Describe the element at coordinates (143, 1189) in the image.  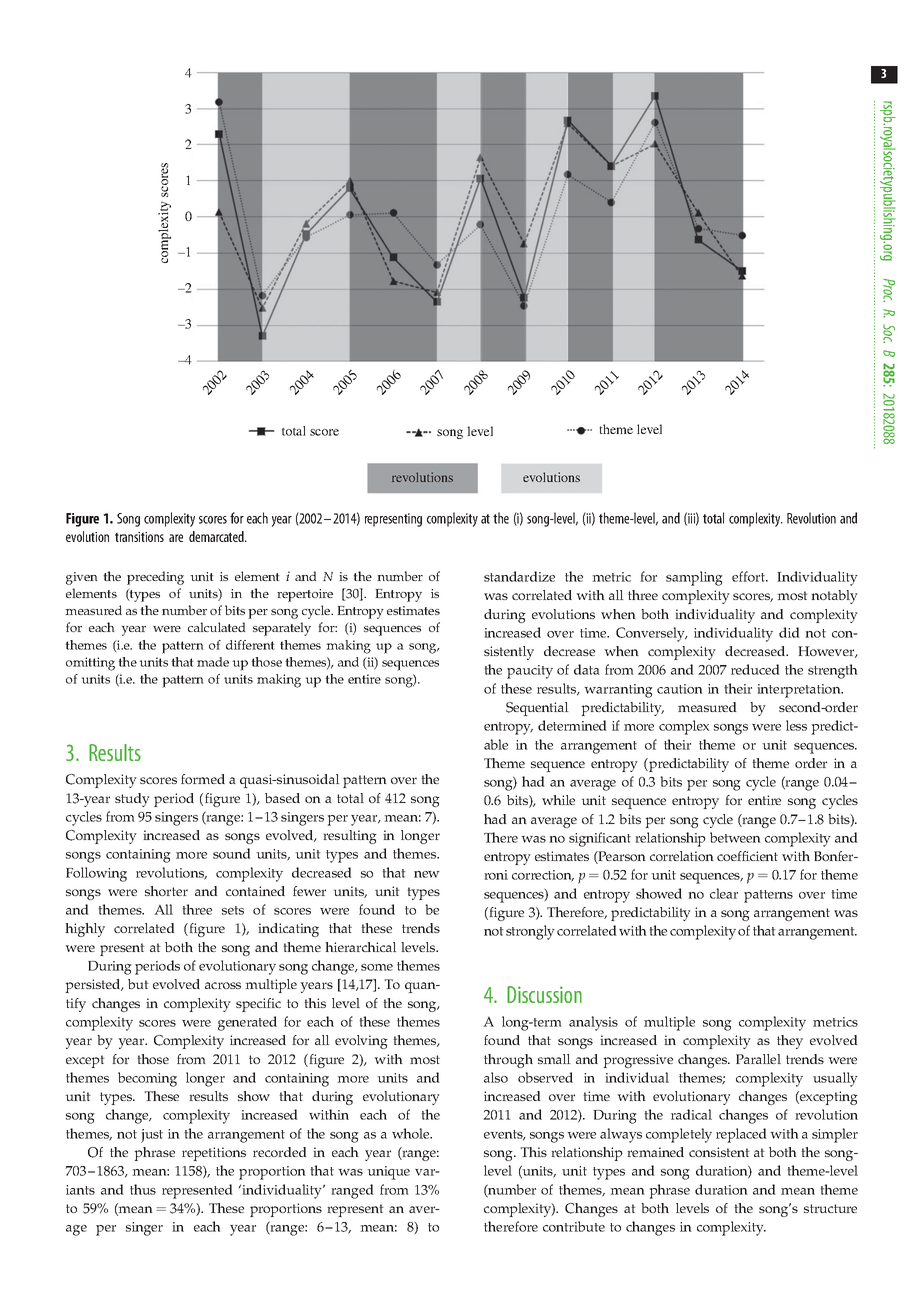
I see `thus` at that location.
